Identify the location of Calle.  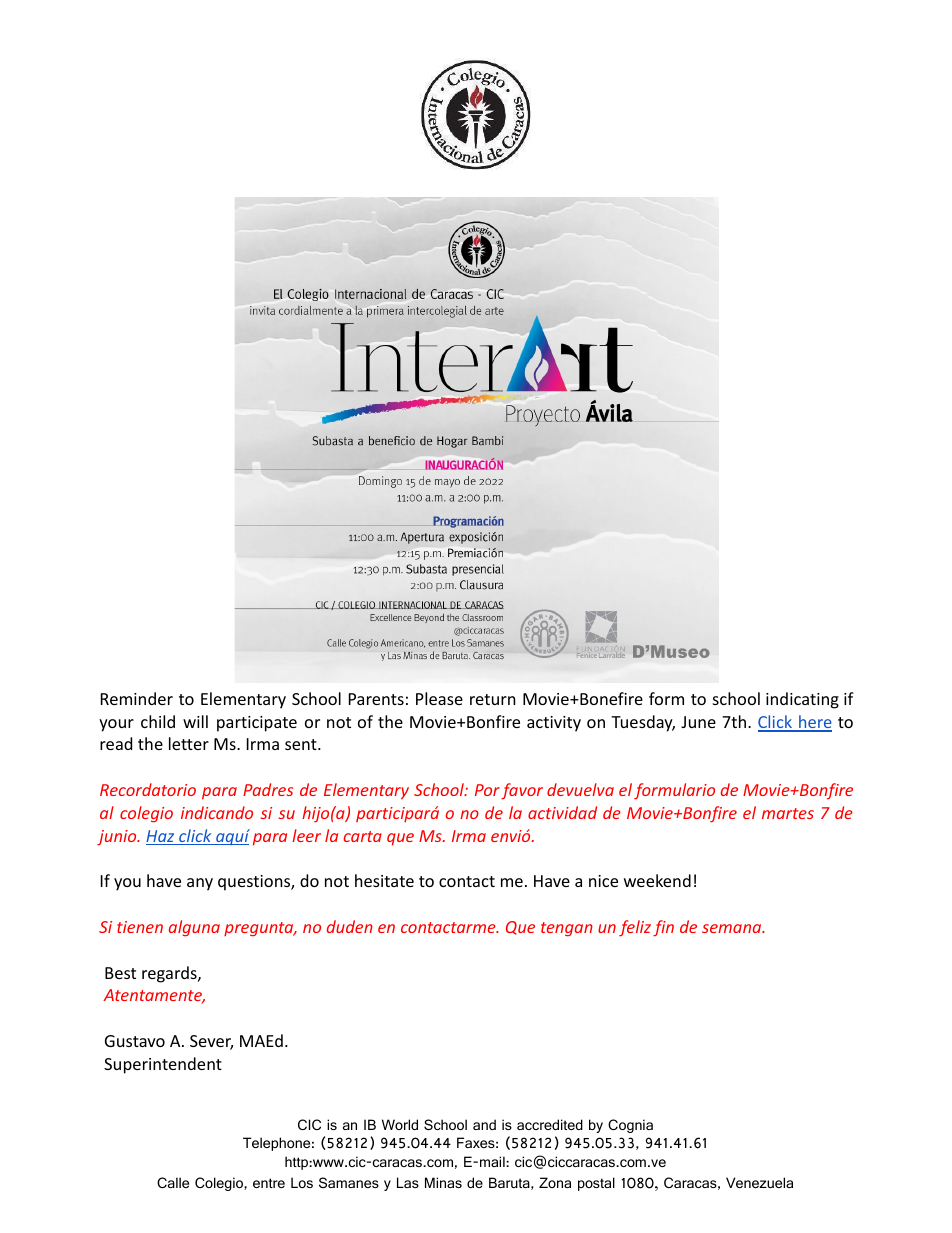
(173, 1182).
